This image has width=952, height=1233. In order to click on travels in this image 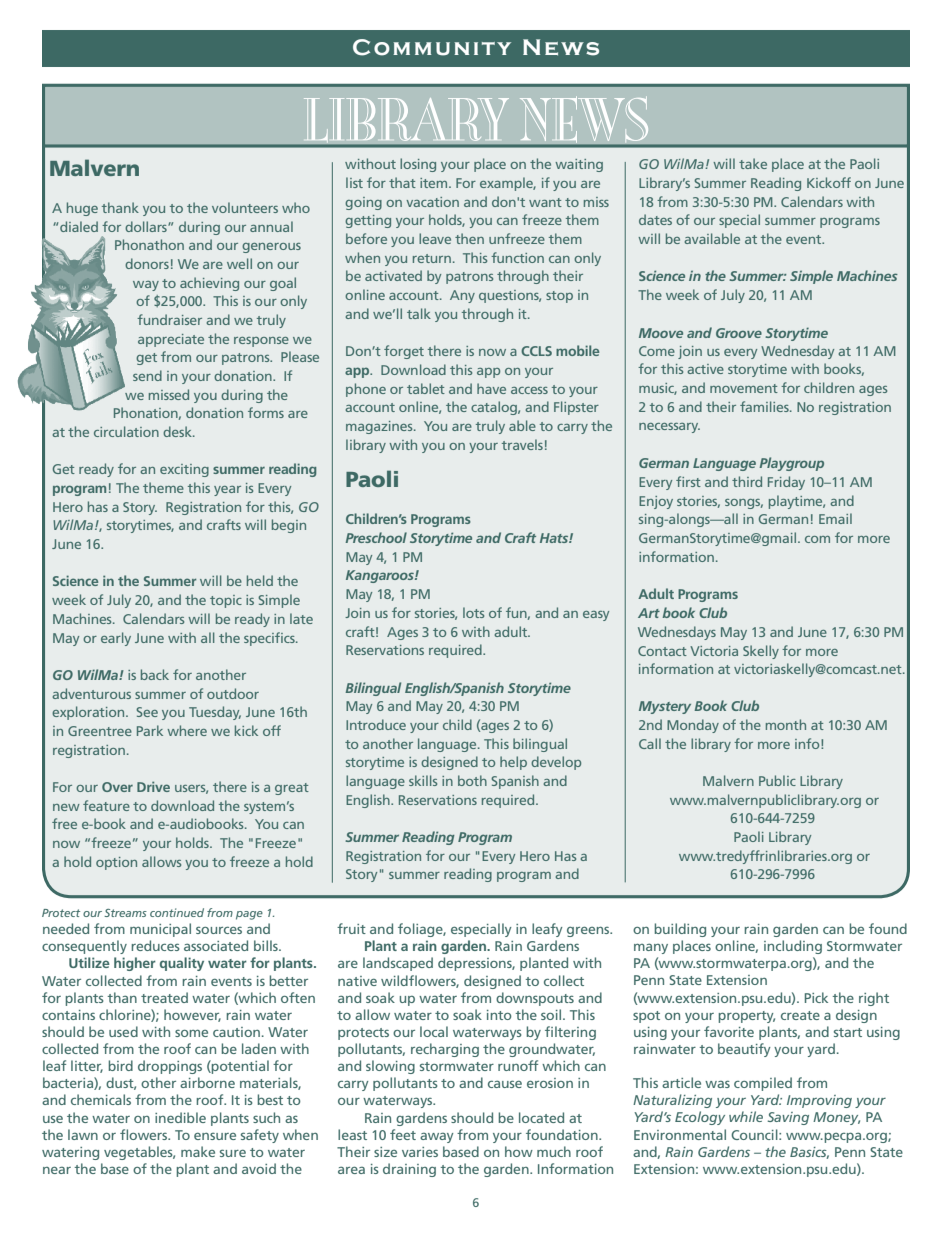, I will do `click(522, 444)`.
